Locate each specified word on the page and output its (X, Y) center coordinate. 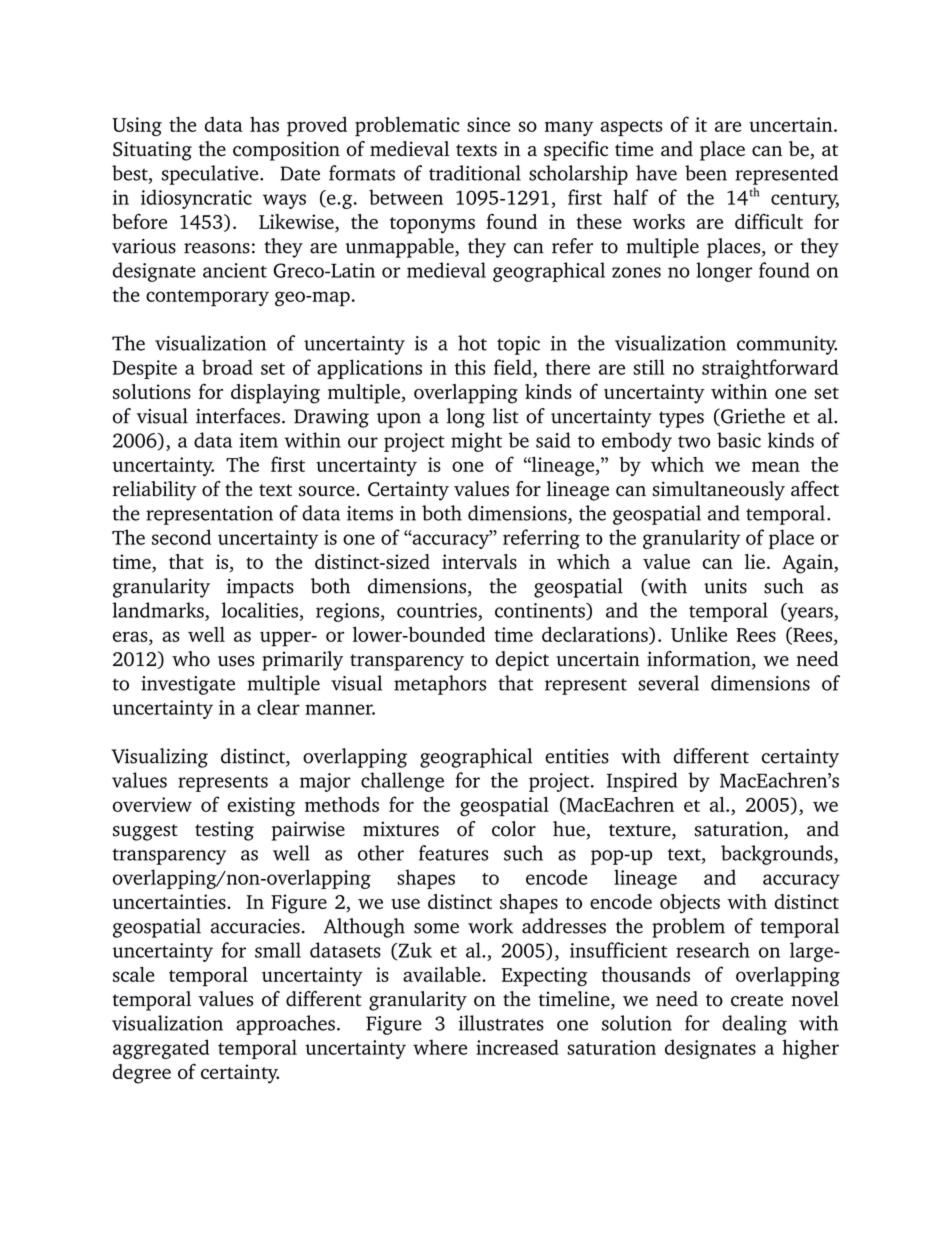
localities (260, 610)
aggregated (161, 1049)
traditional (475, 173)
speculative (211, 175)
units (725, 586)
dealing (754, 1025)
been (706, 173)
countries (437, 610)
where (440, 1047)
